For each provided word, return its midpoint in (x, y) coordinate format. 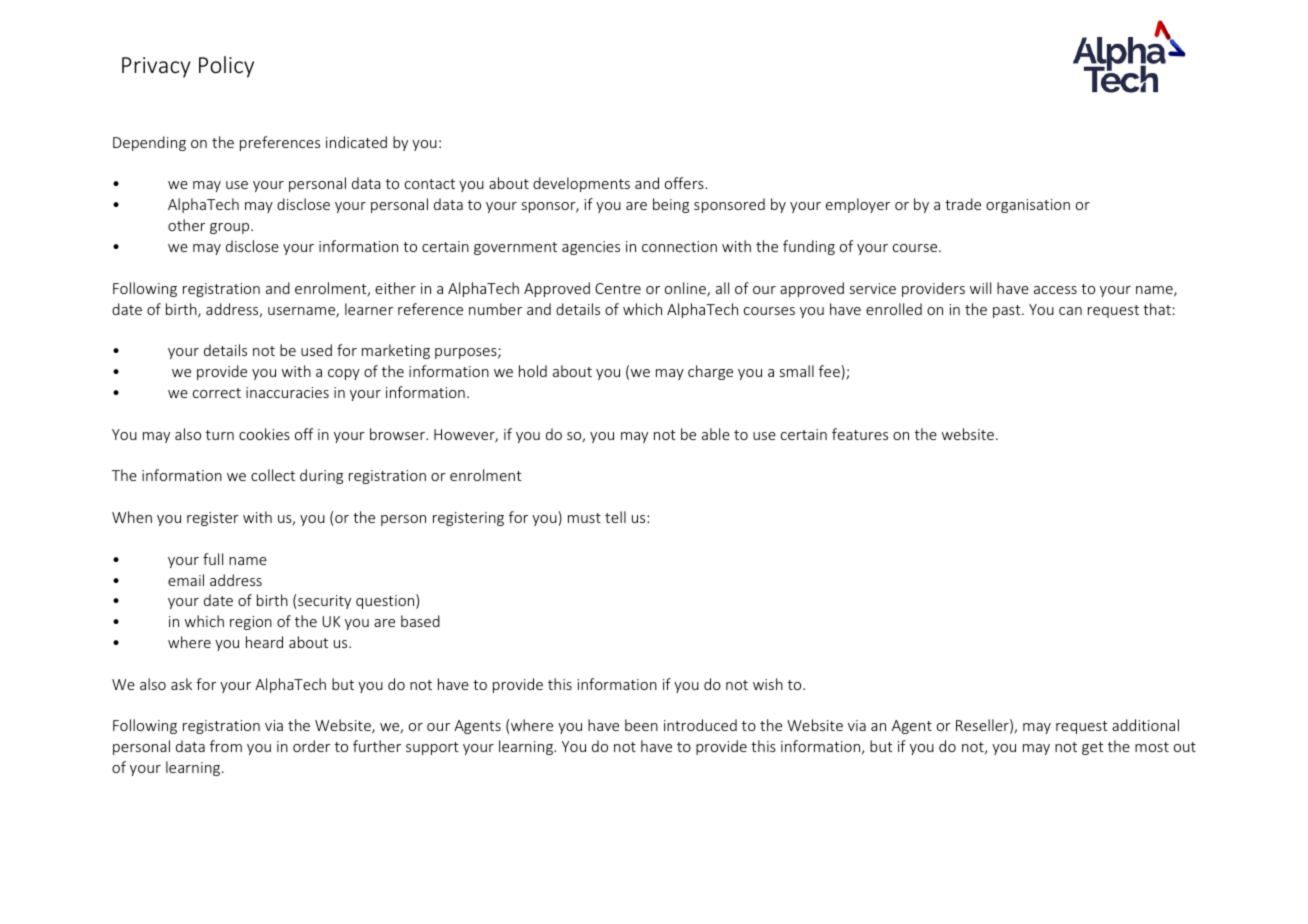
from (226, 746)
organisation (1028, 206)
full (213, 559)
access (1055, 290)
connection (679, 246)
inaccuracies (287, 392)
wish (768, 684)
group (231, 228)
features (860, 434)
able (716, 434)
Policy (226, 67)
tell (615, 517)
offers (685, 183)
